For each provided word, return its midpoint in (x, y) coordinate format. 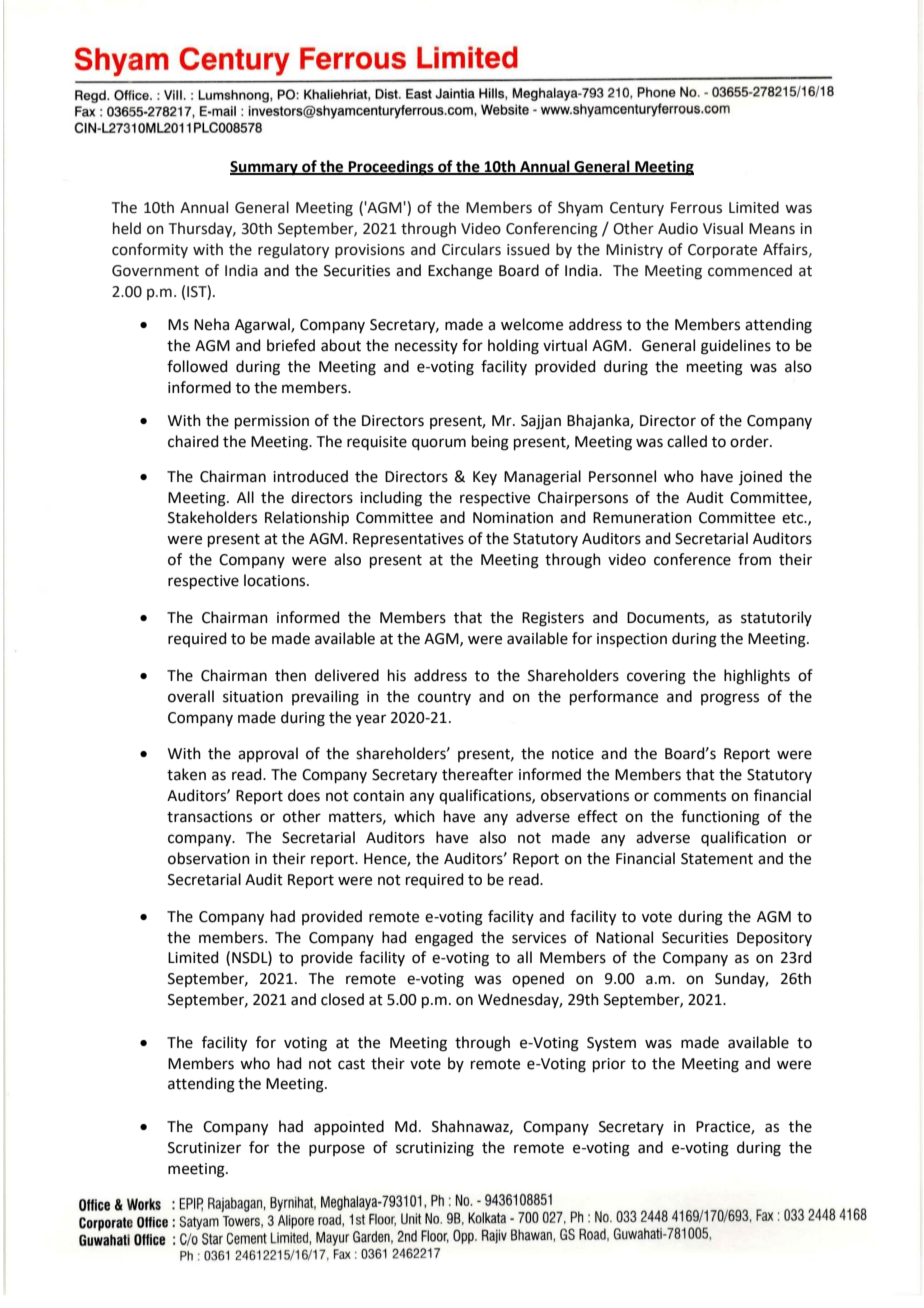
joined (760, 477)
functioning (720, 818)
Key (485, 478)
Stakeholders (212, 517)
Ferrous (696, 208)
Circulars (471, 249)
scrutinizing (435, 1149)
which (414, 816)
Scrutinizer (204, 1148)
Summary (265, 168)
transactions (209, 817)
